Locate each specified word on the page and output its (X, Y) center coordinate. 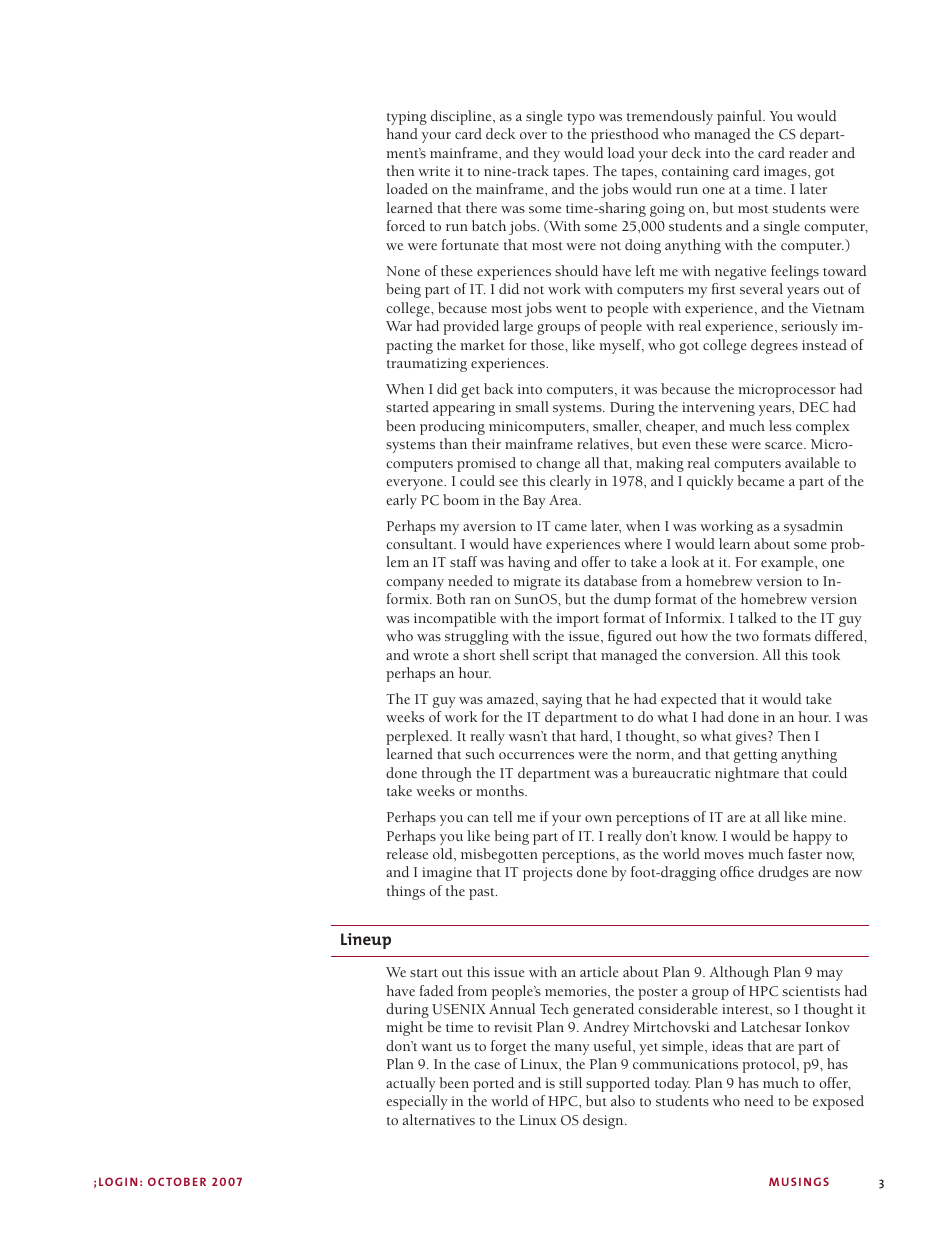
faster (805, 853)
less (780, 425)
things (406, 892)
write (434, 171)
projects (547, 874)
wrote (431, 656)
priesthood (625, 135)
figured (630, 637)
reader (808, 152)
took (826, 654)
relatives (604, 443)
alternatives (439, 1119)
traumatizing (427, 365)
